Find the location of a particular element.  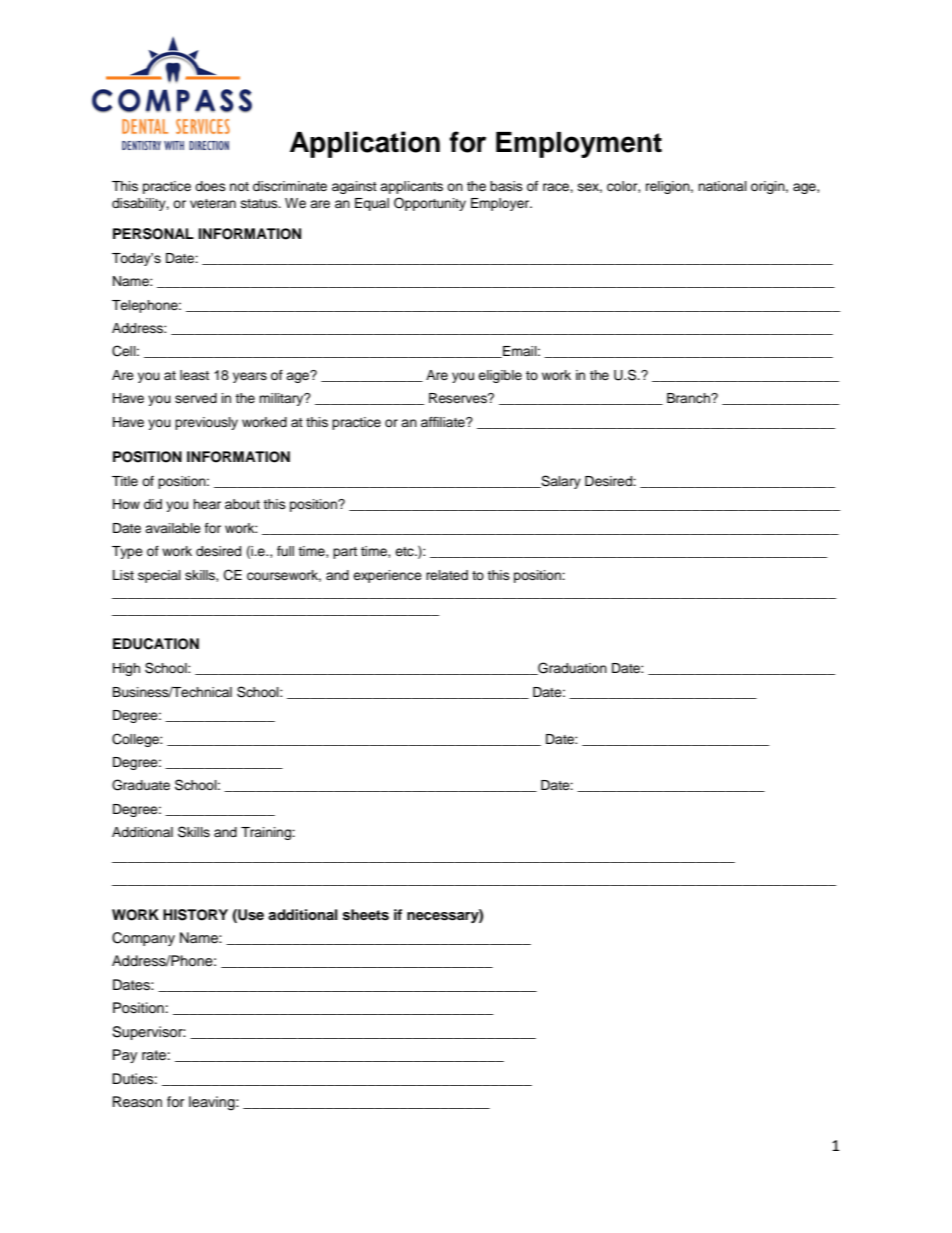

EDUCATION is located at coordinates (156, 644).
